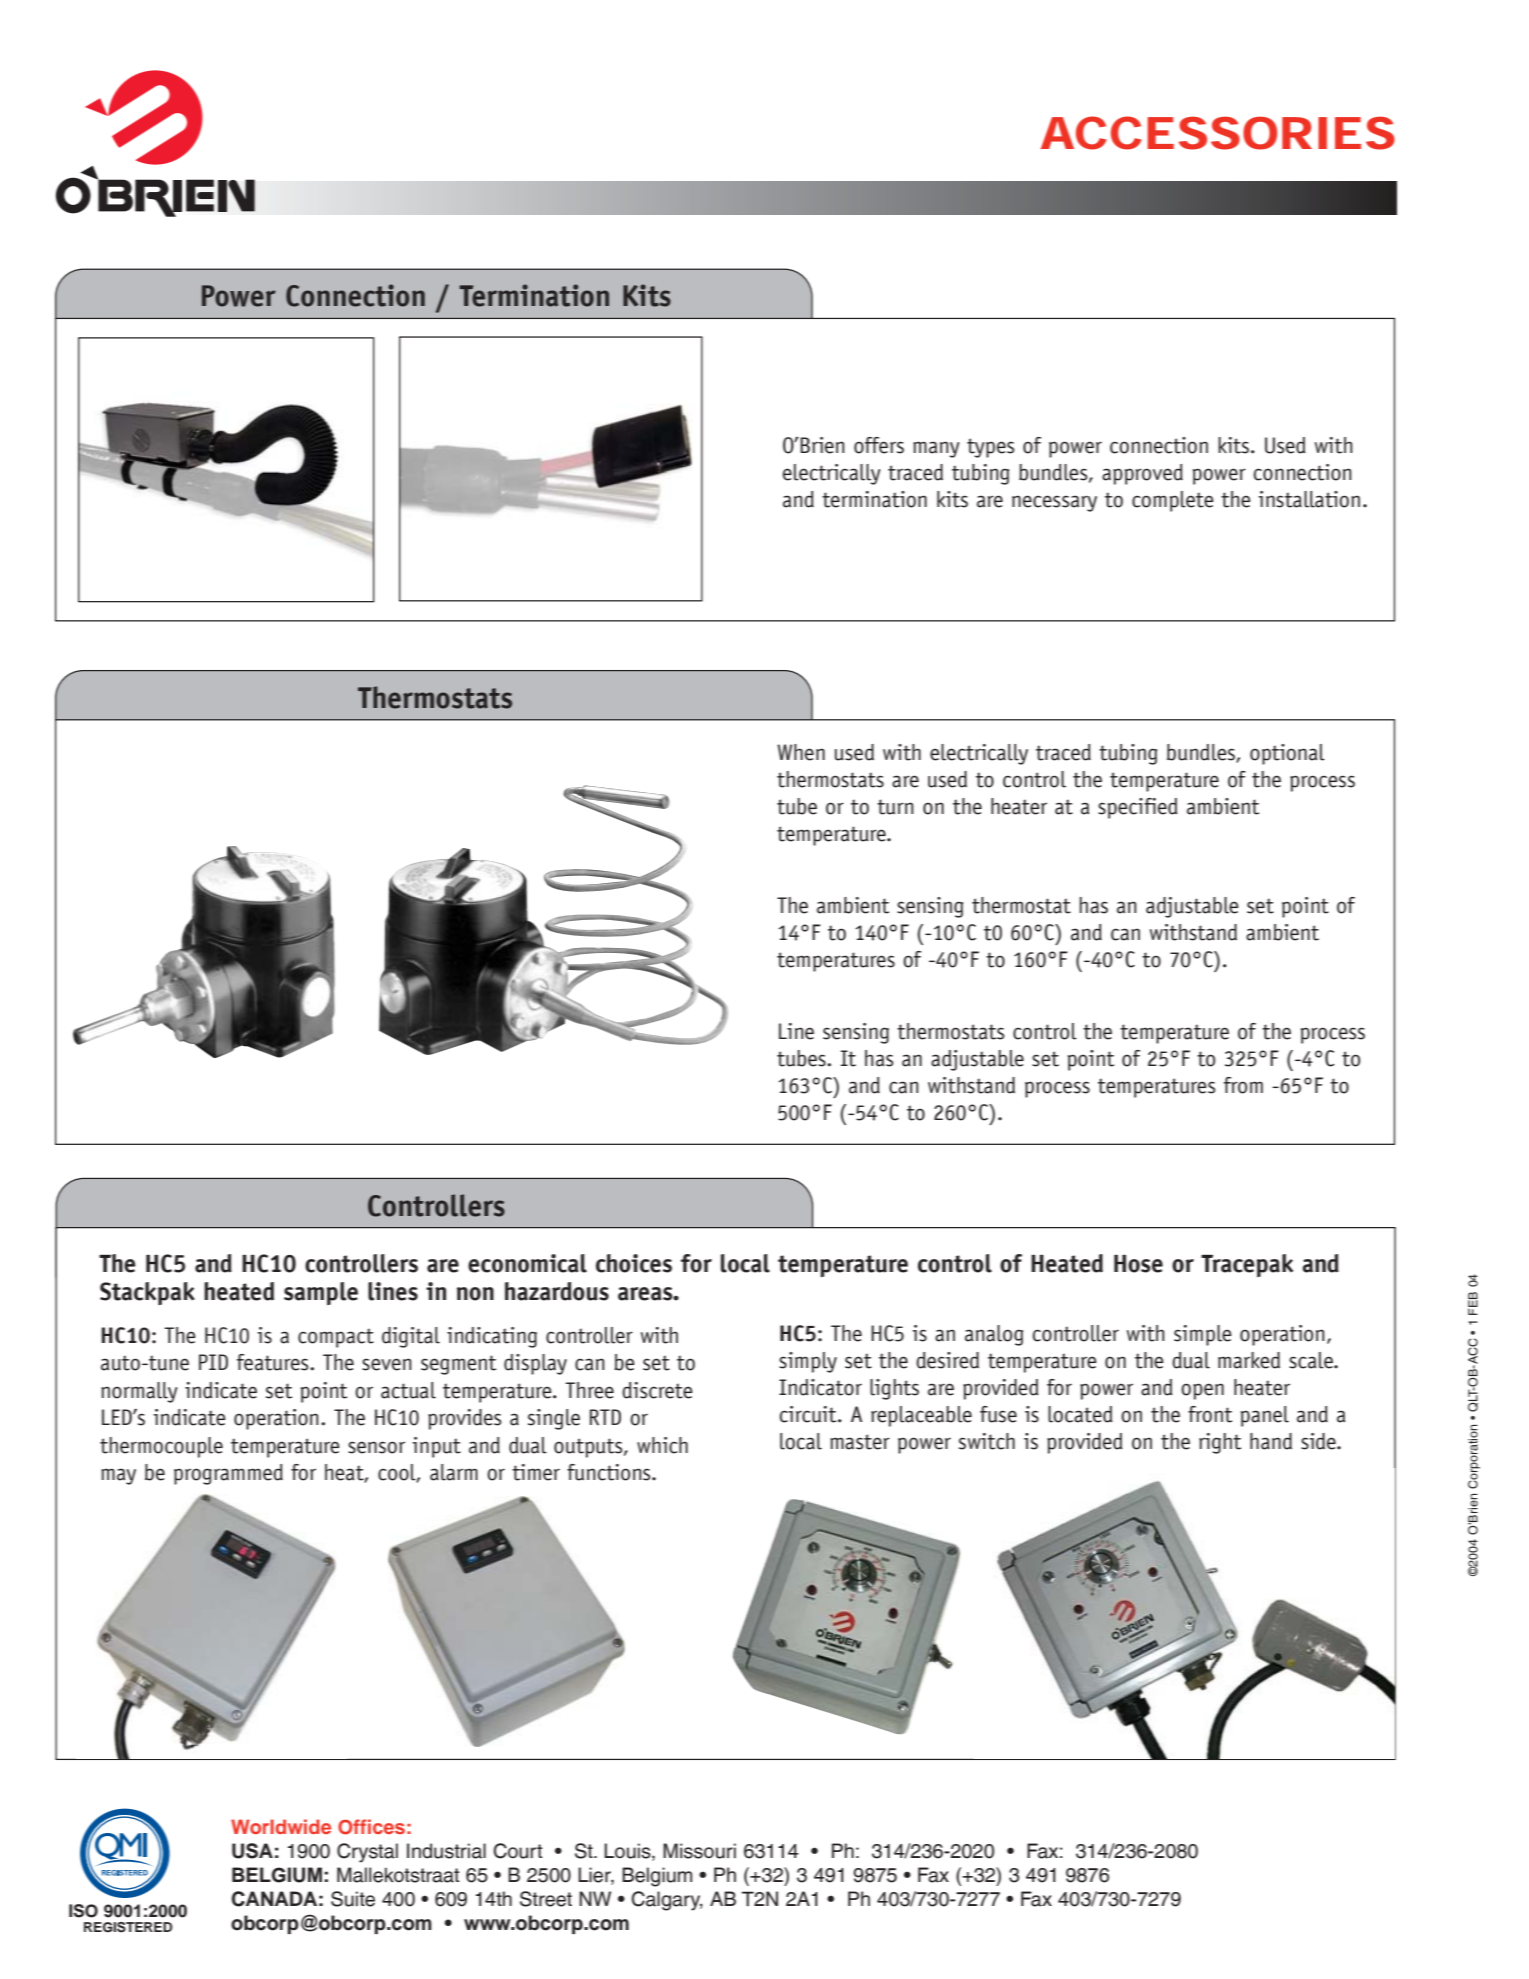 This document has height=1979, width=1529. What do you see at coordinates (1218, 133) in the document?
I see `ACCESSORIES` at bounding box center [1218, 133].
